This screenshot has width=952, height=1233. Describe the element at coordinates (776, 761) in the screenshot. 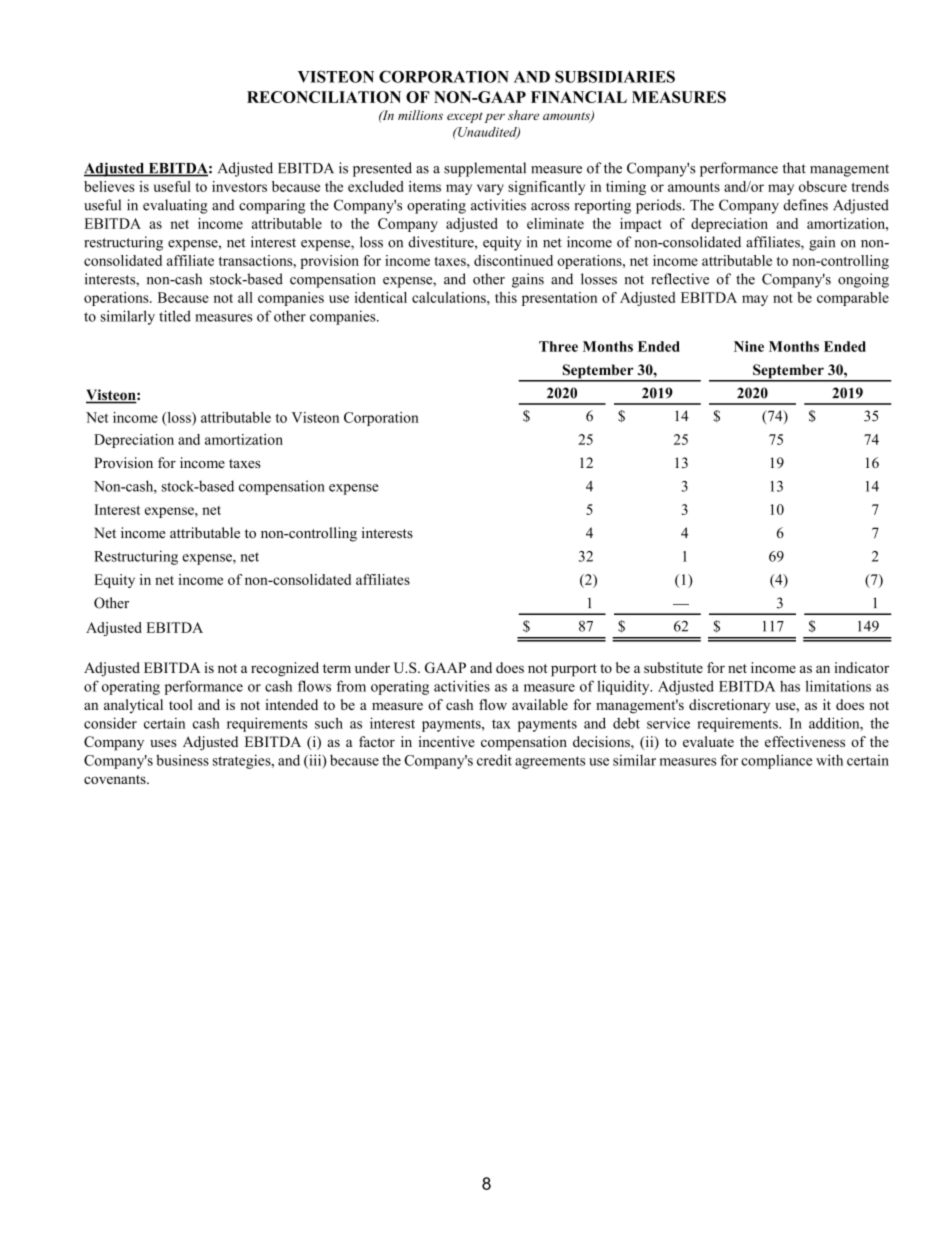

I see `compliance` at that location.
